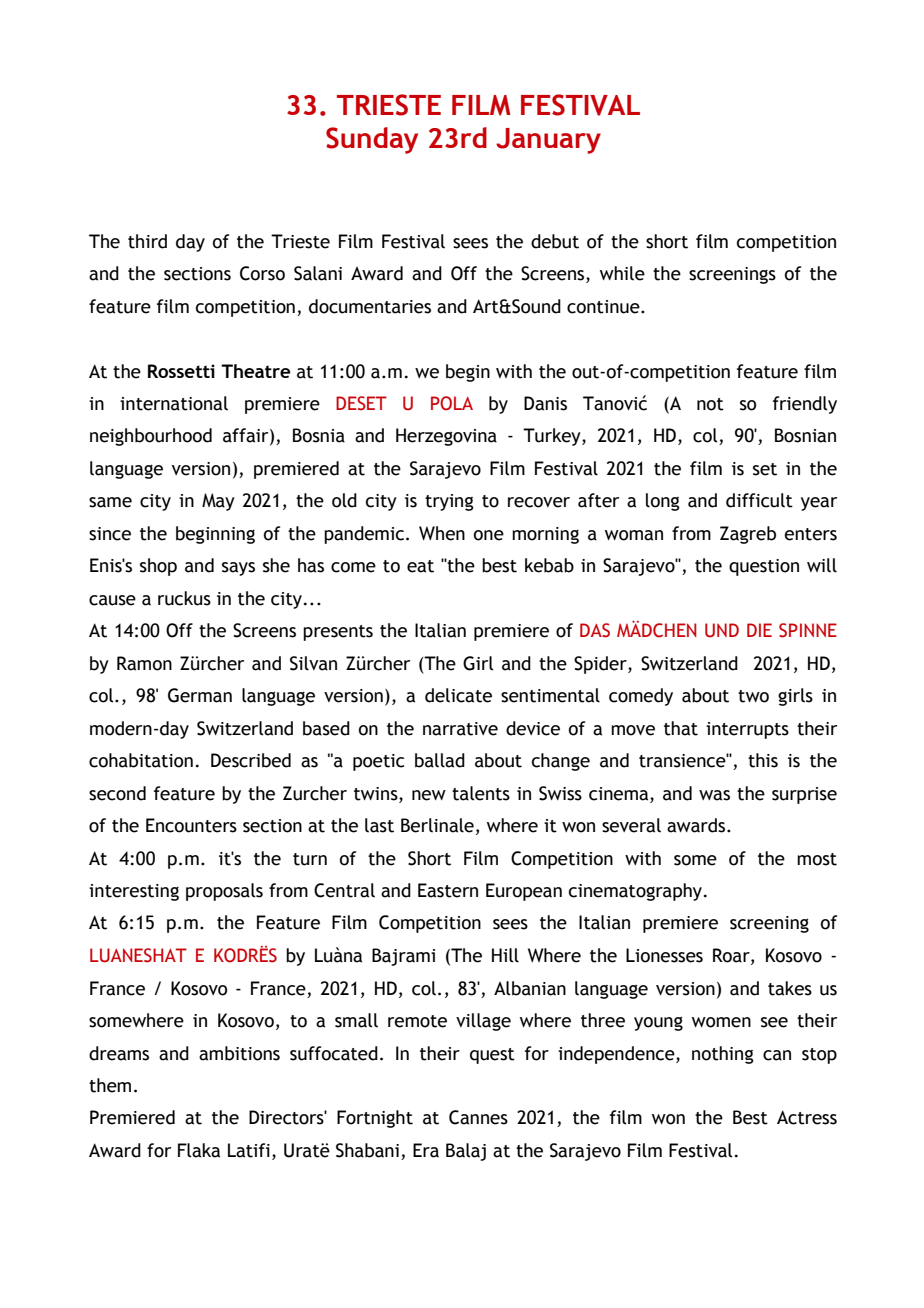 The height and width of the page is (1308, 924). I want to click on January, so click(548, 141).
